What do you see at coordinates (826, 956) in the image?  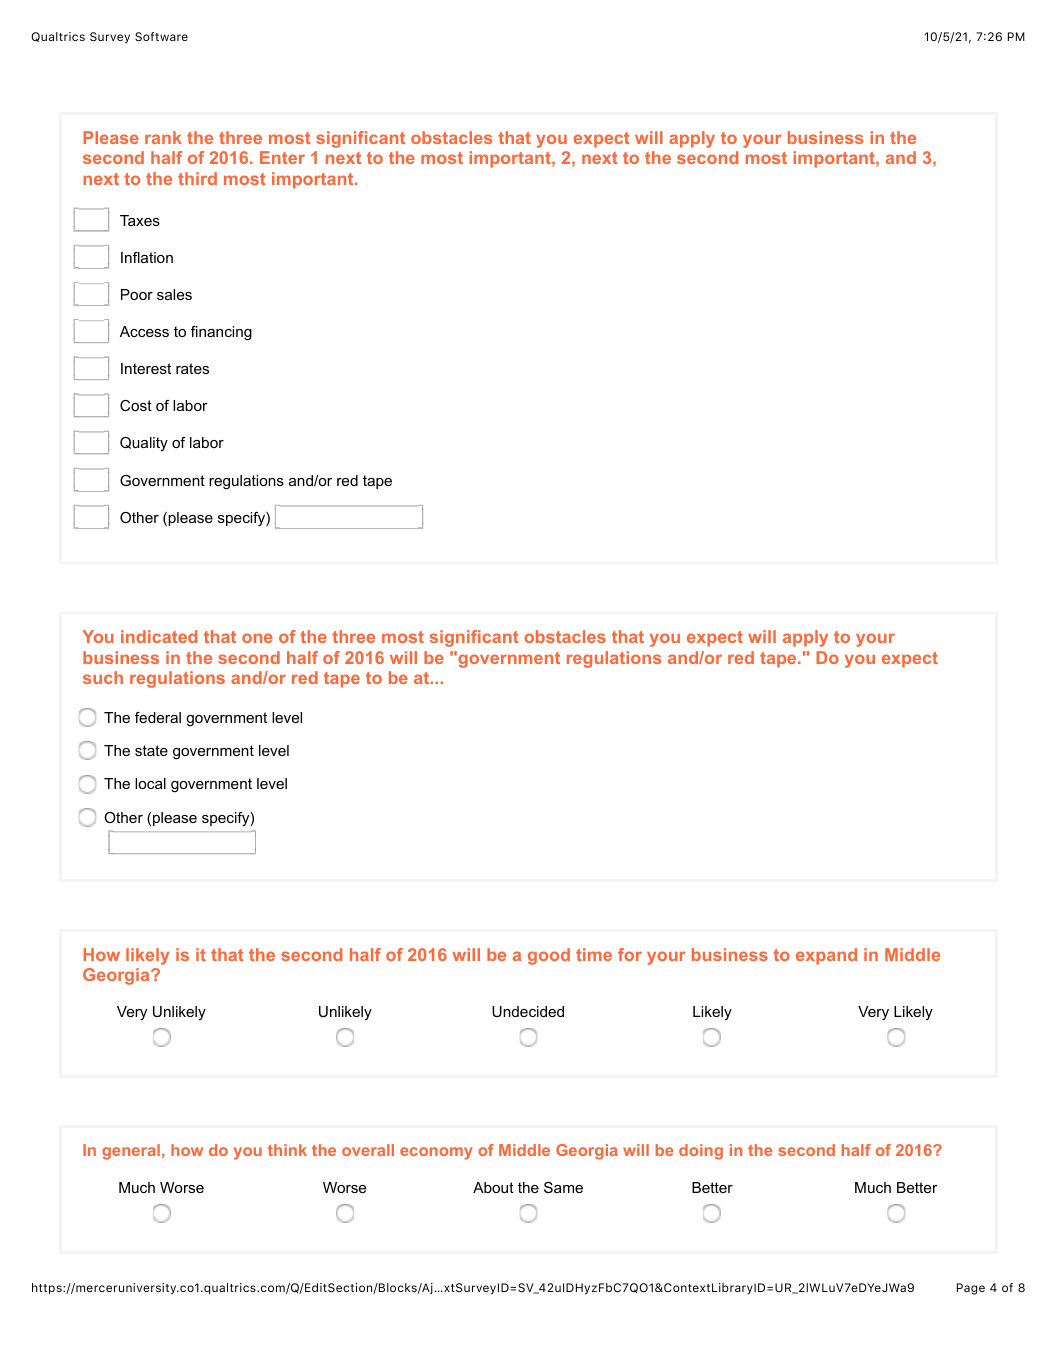 I see `expand` at bounding box center [826, 956].
